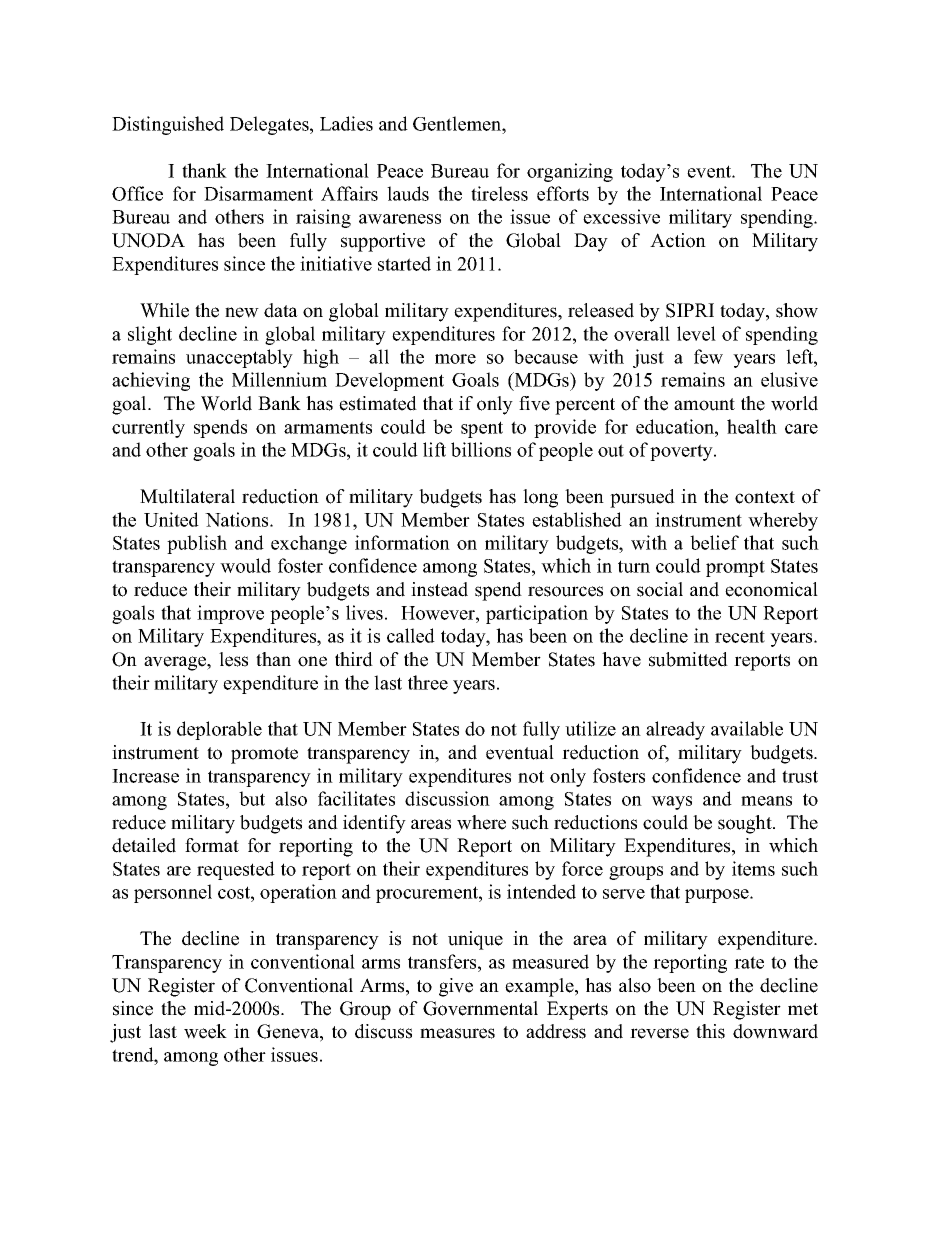 The image size is (952, 1233). I want to click on Distinguished, so click(168, 125).
